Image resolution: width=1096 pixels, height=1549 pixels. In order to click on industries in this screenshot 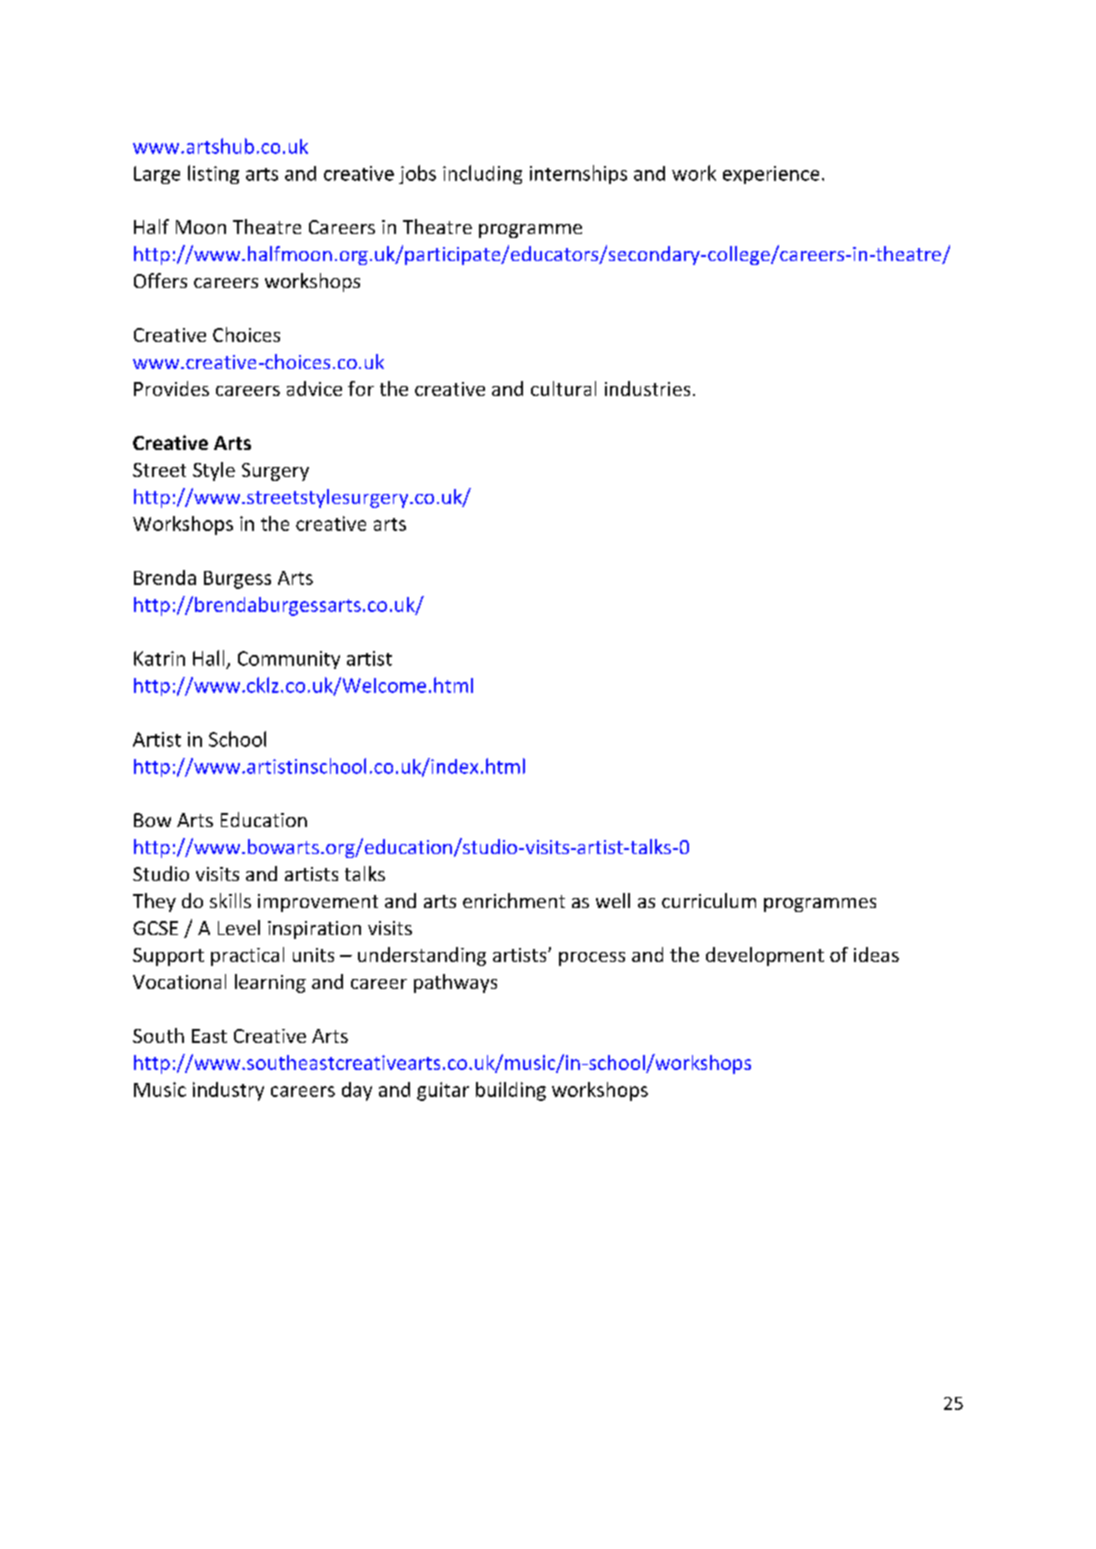, I will do `click(647, 388)`.
